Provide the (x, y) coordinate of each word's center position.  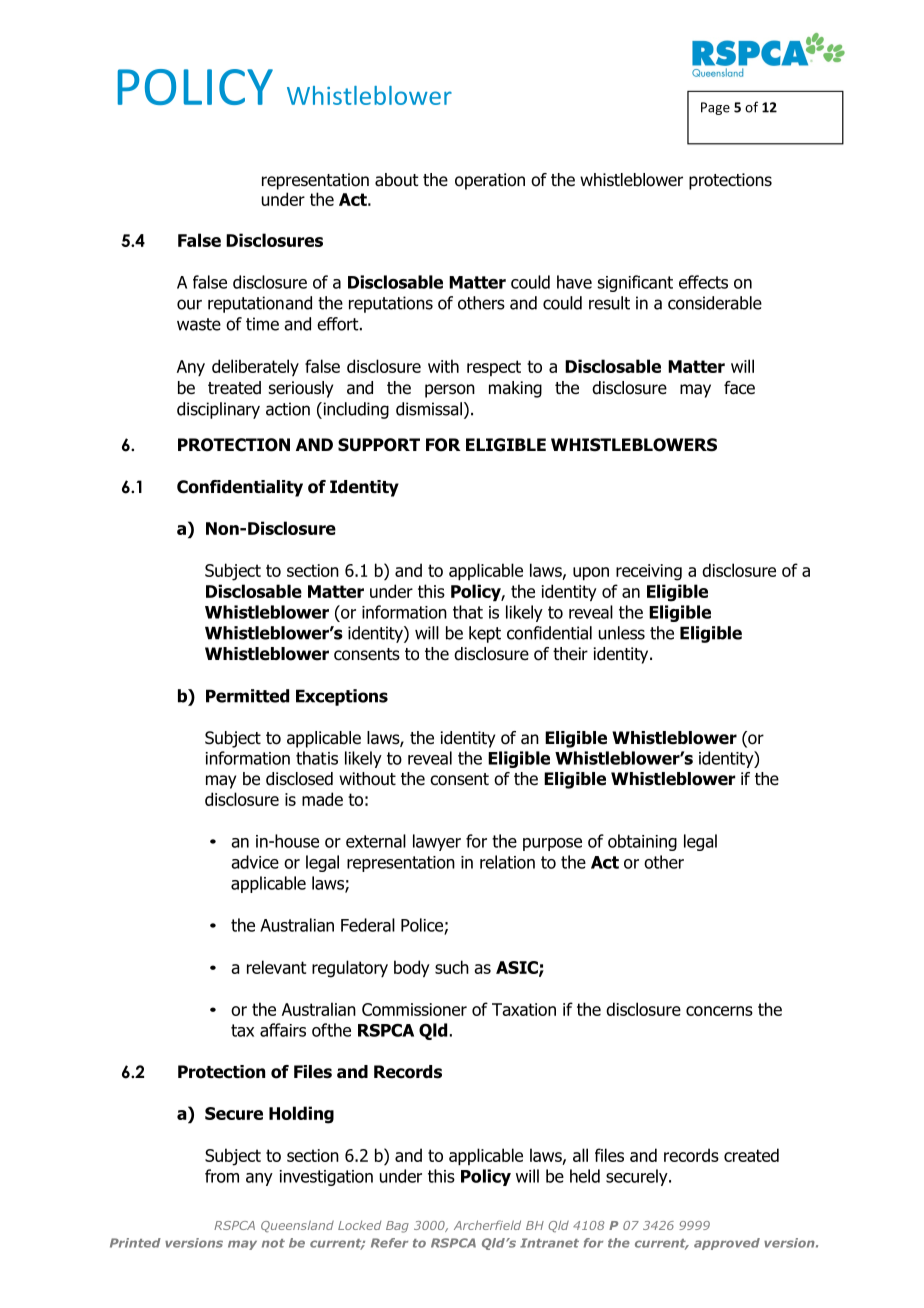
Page (715, 108)
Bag (397, 1227)
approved (727, 1244)
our (189, 304)
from (222, 1176)
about (397, 180)
